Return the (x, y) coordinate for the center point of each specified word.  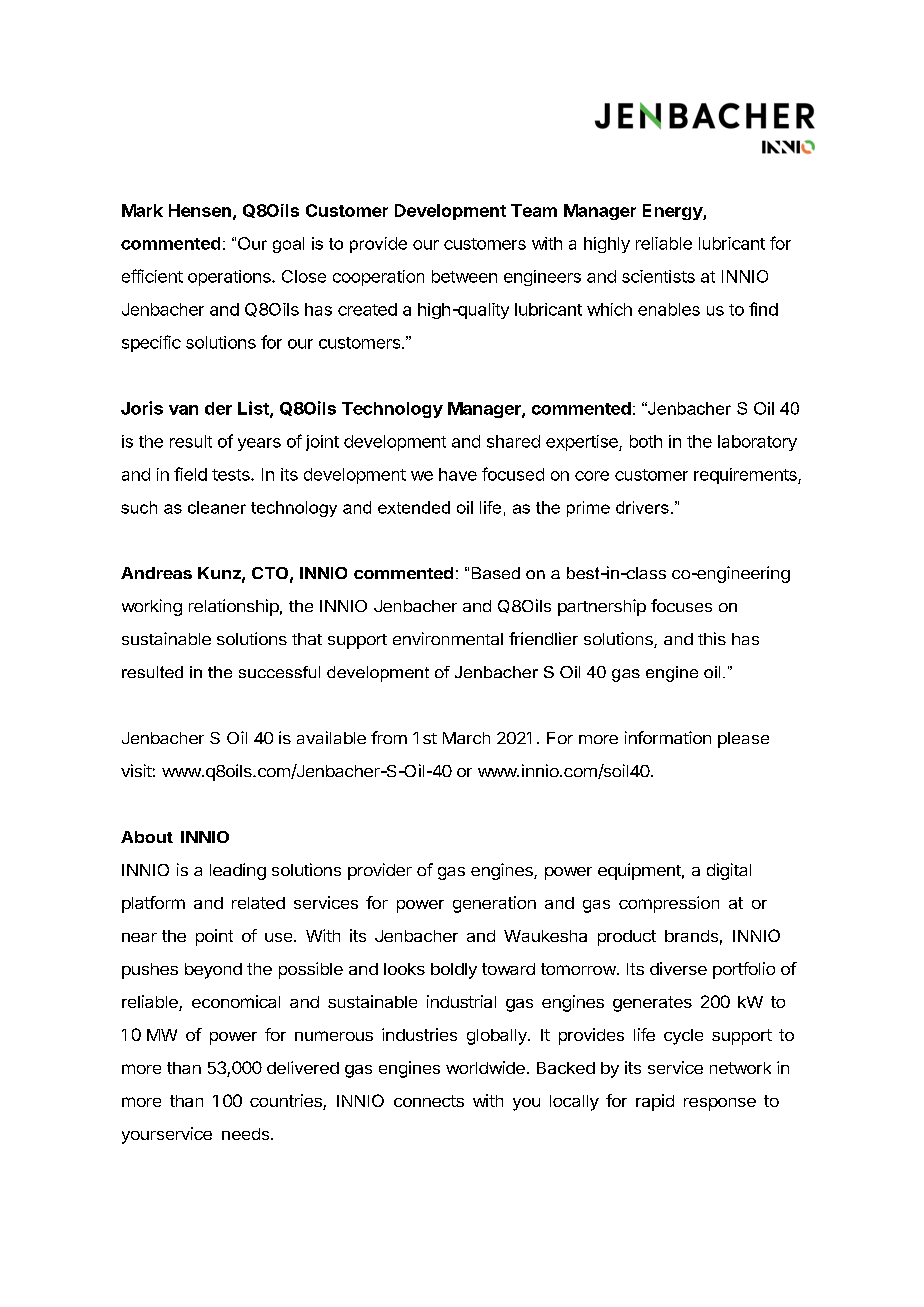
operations (230, 278)
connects (429, 1101)
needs (245, 1134)
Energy (673, 212)
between (464, 276)
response (720, 1104)
